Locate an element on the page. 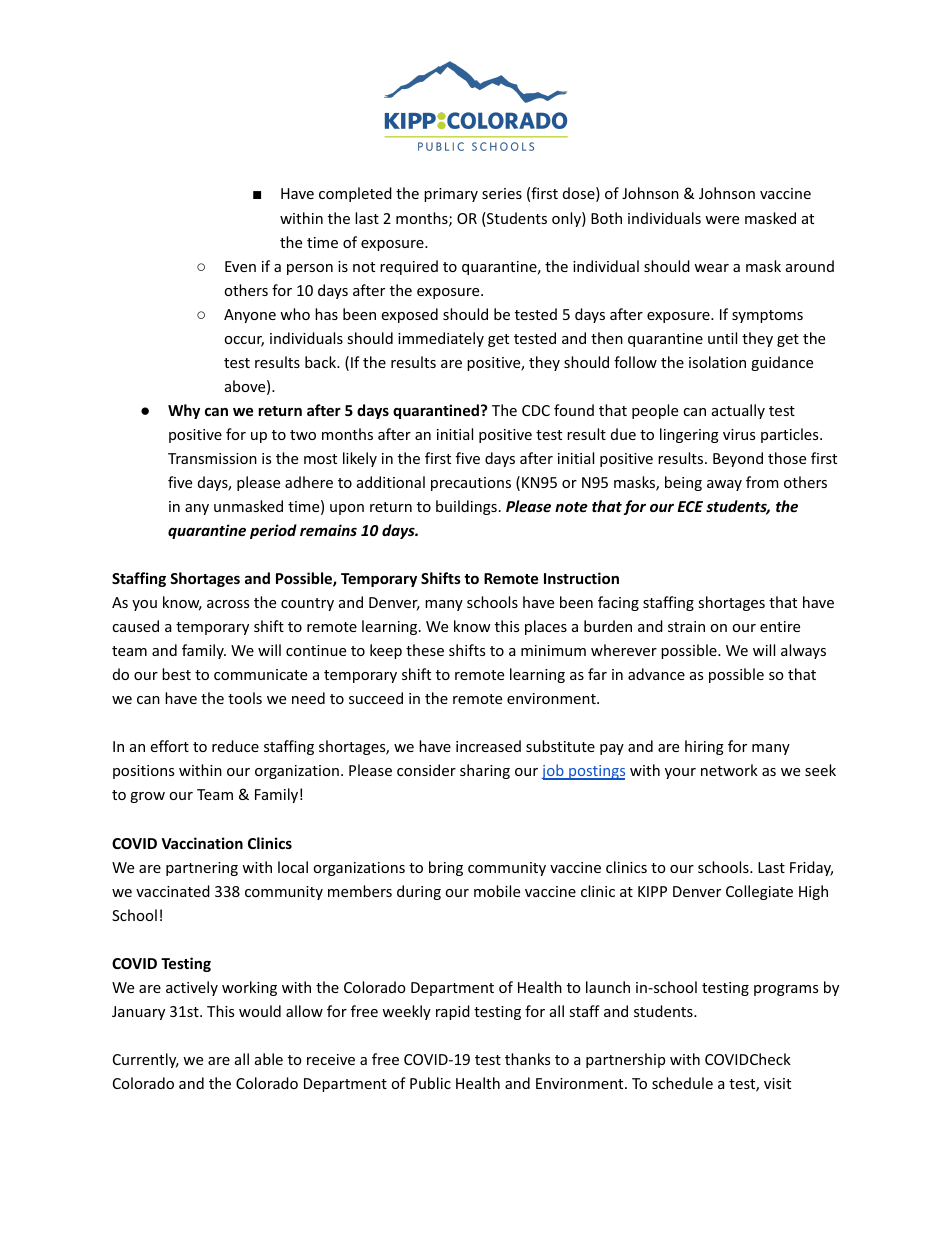  primary is located at coordinates (451, 195).
